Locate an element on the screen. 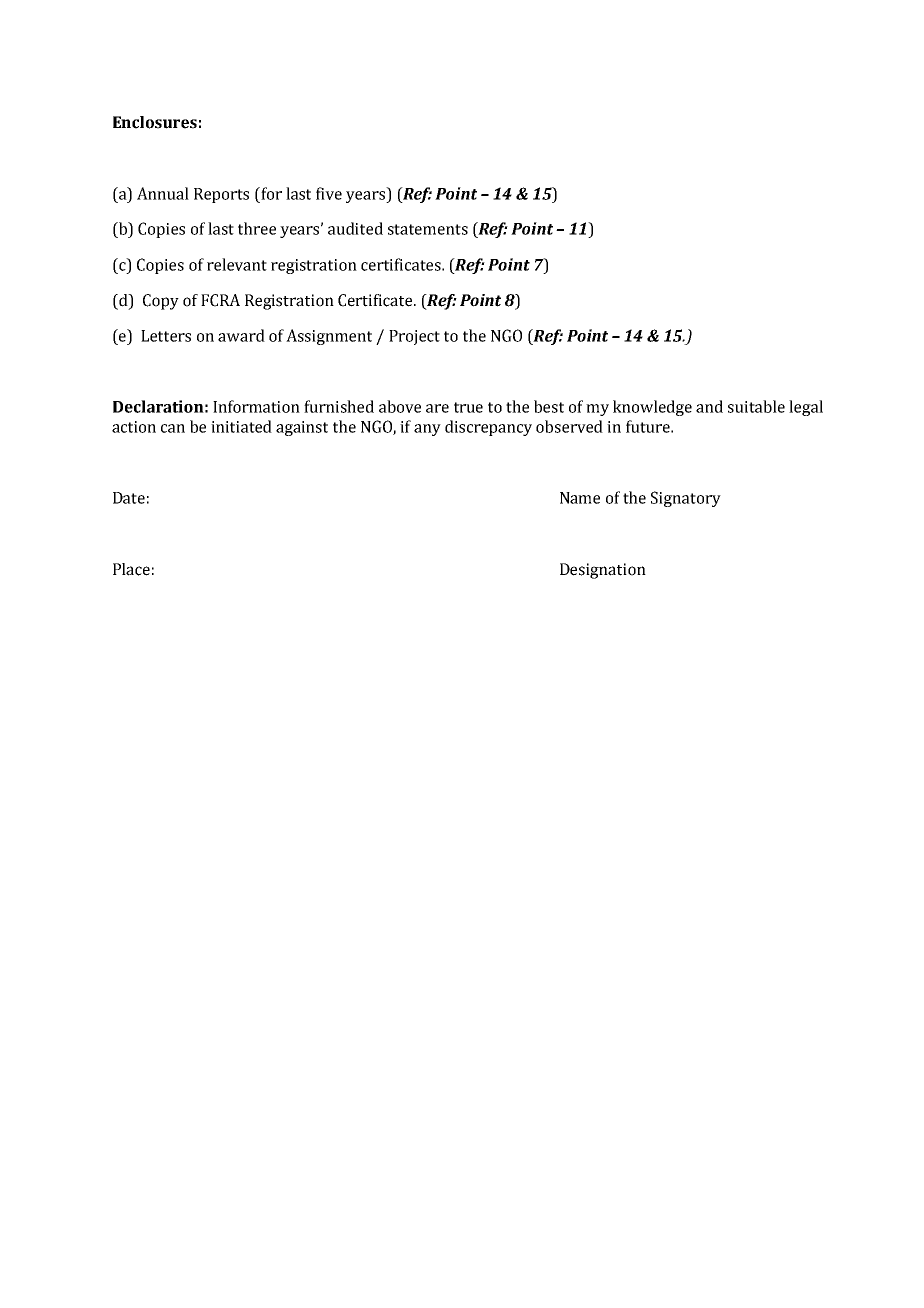  and is located at coordinates (709, 406).
